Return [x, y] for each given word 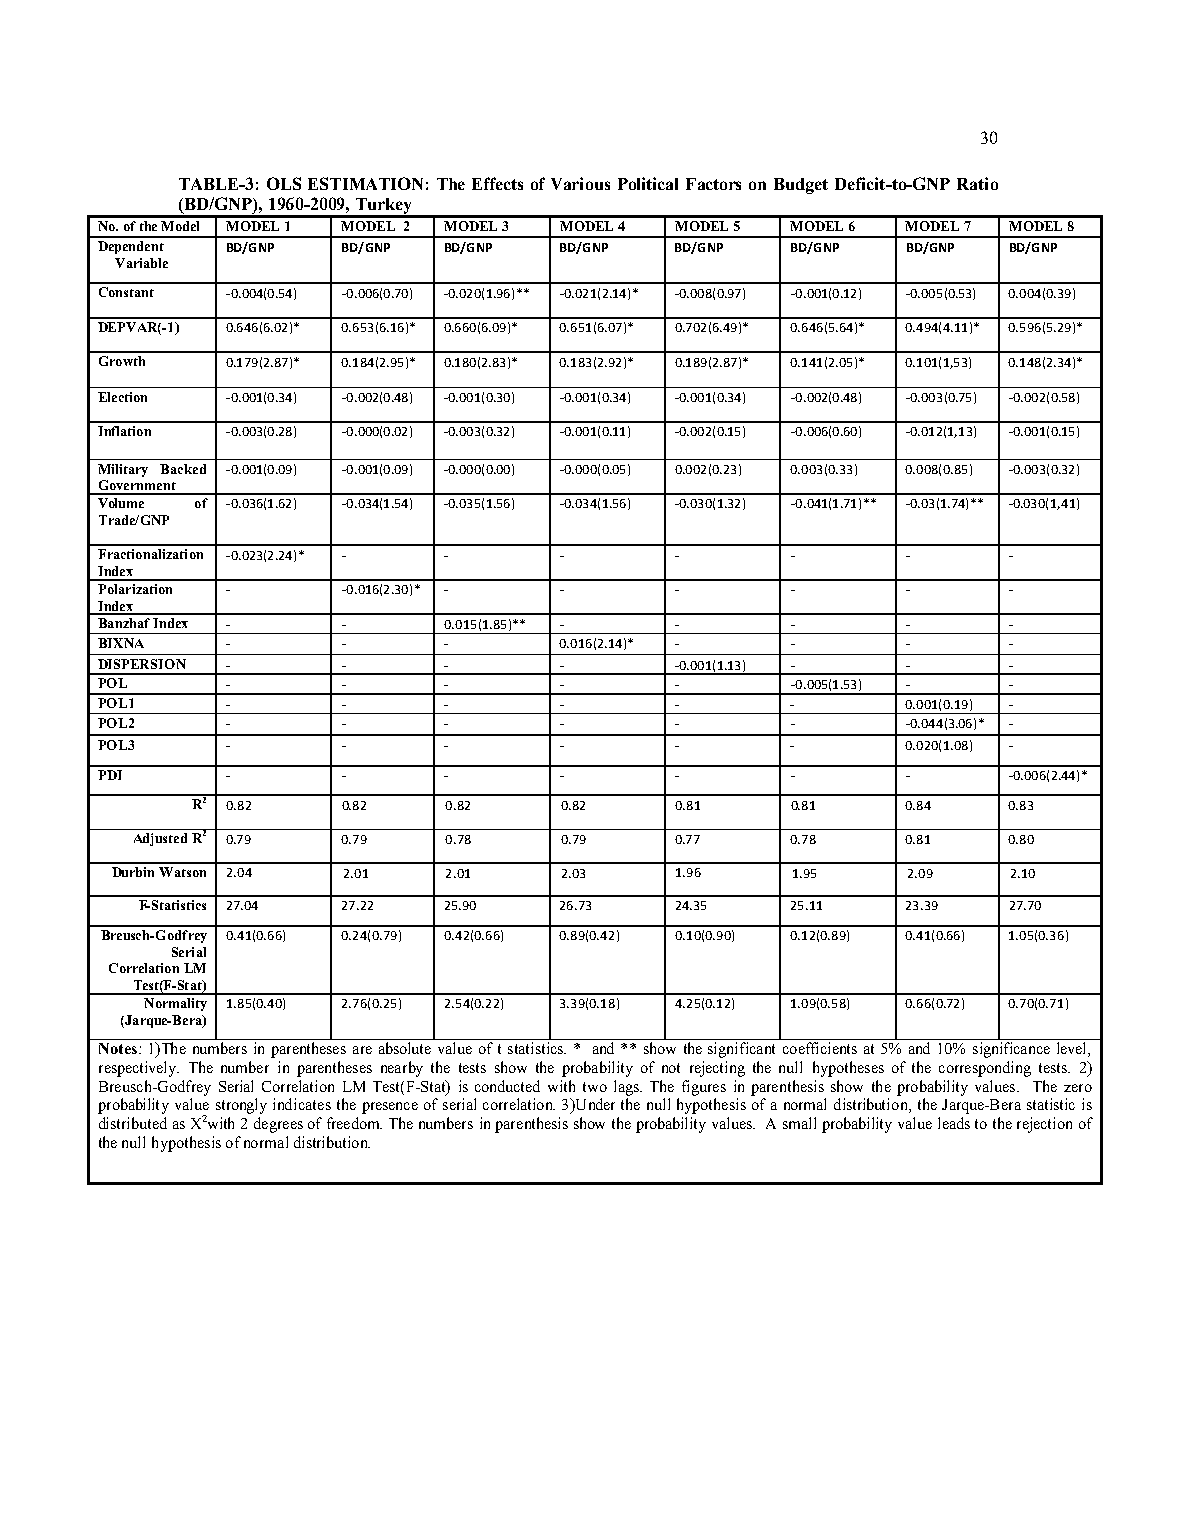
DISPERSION [142, 664]
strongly [241, 1106]
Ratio [977, 183]
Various [580, 183]
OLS [284, 183]
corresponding [985, 1069]
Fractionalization [150, 554]
